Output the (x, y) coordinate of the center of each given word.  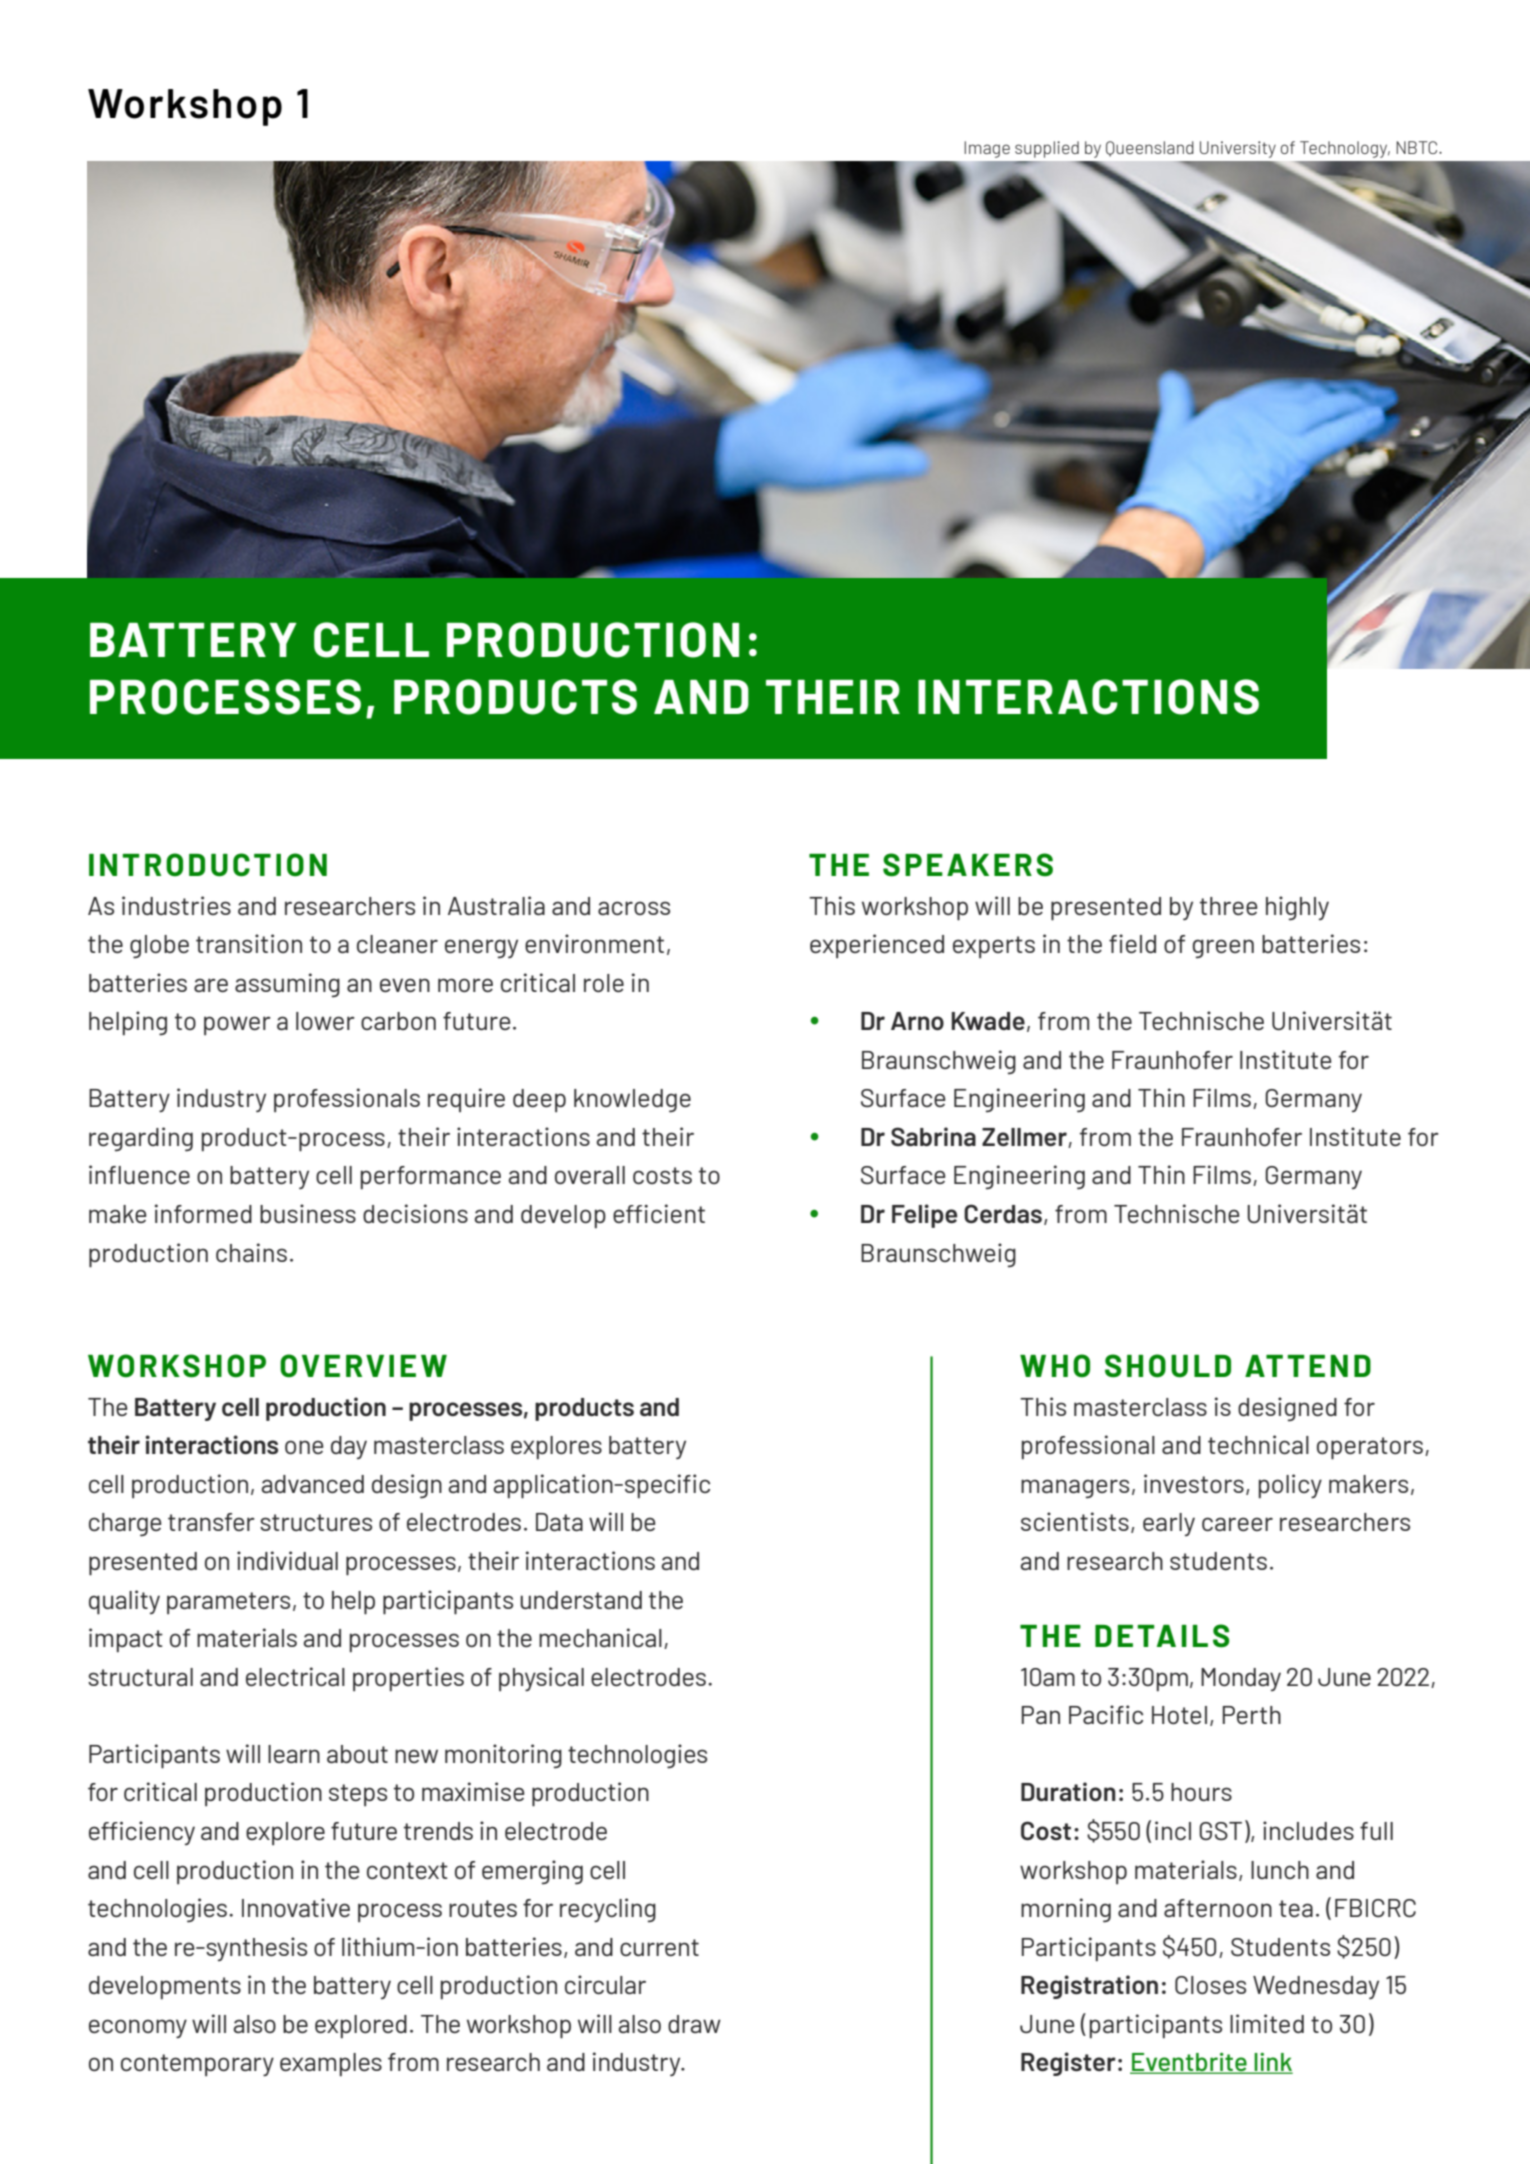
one (304, 1447)
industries (176, 905)
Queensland (1150, 149)
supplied (1047, 149)
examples (331, 2064)
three (1229, 906)
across (634, 908)
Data (559, 1522)
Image (987, 149)
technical (1258, 1444)
